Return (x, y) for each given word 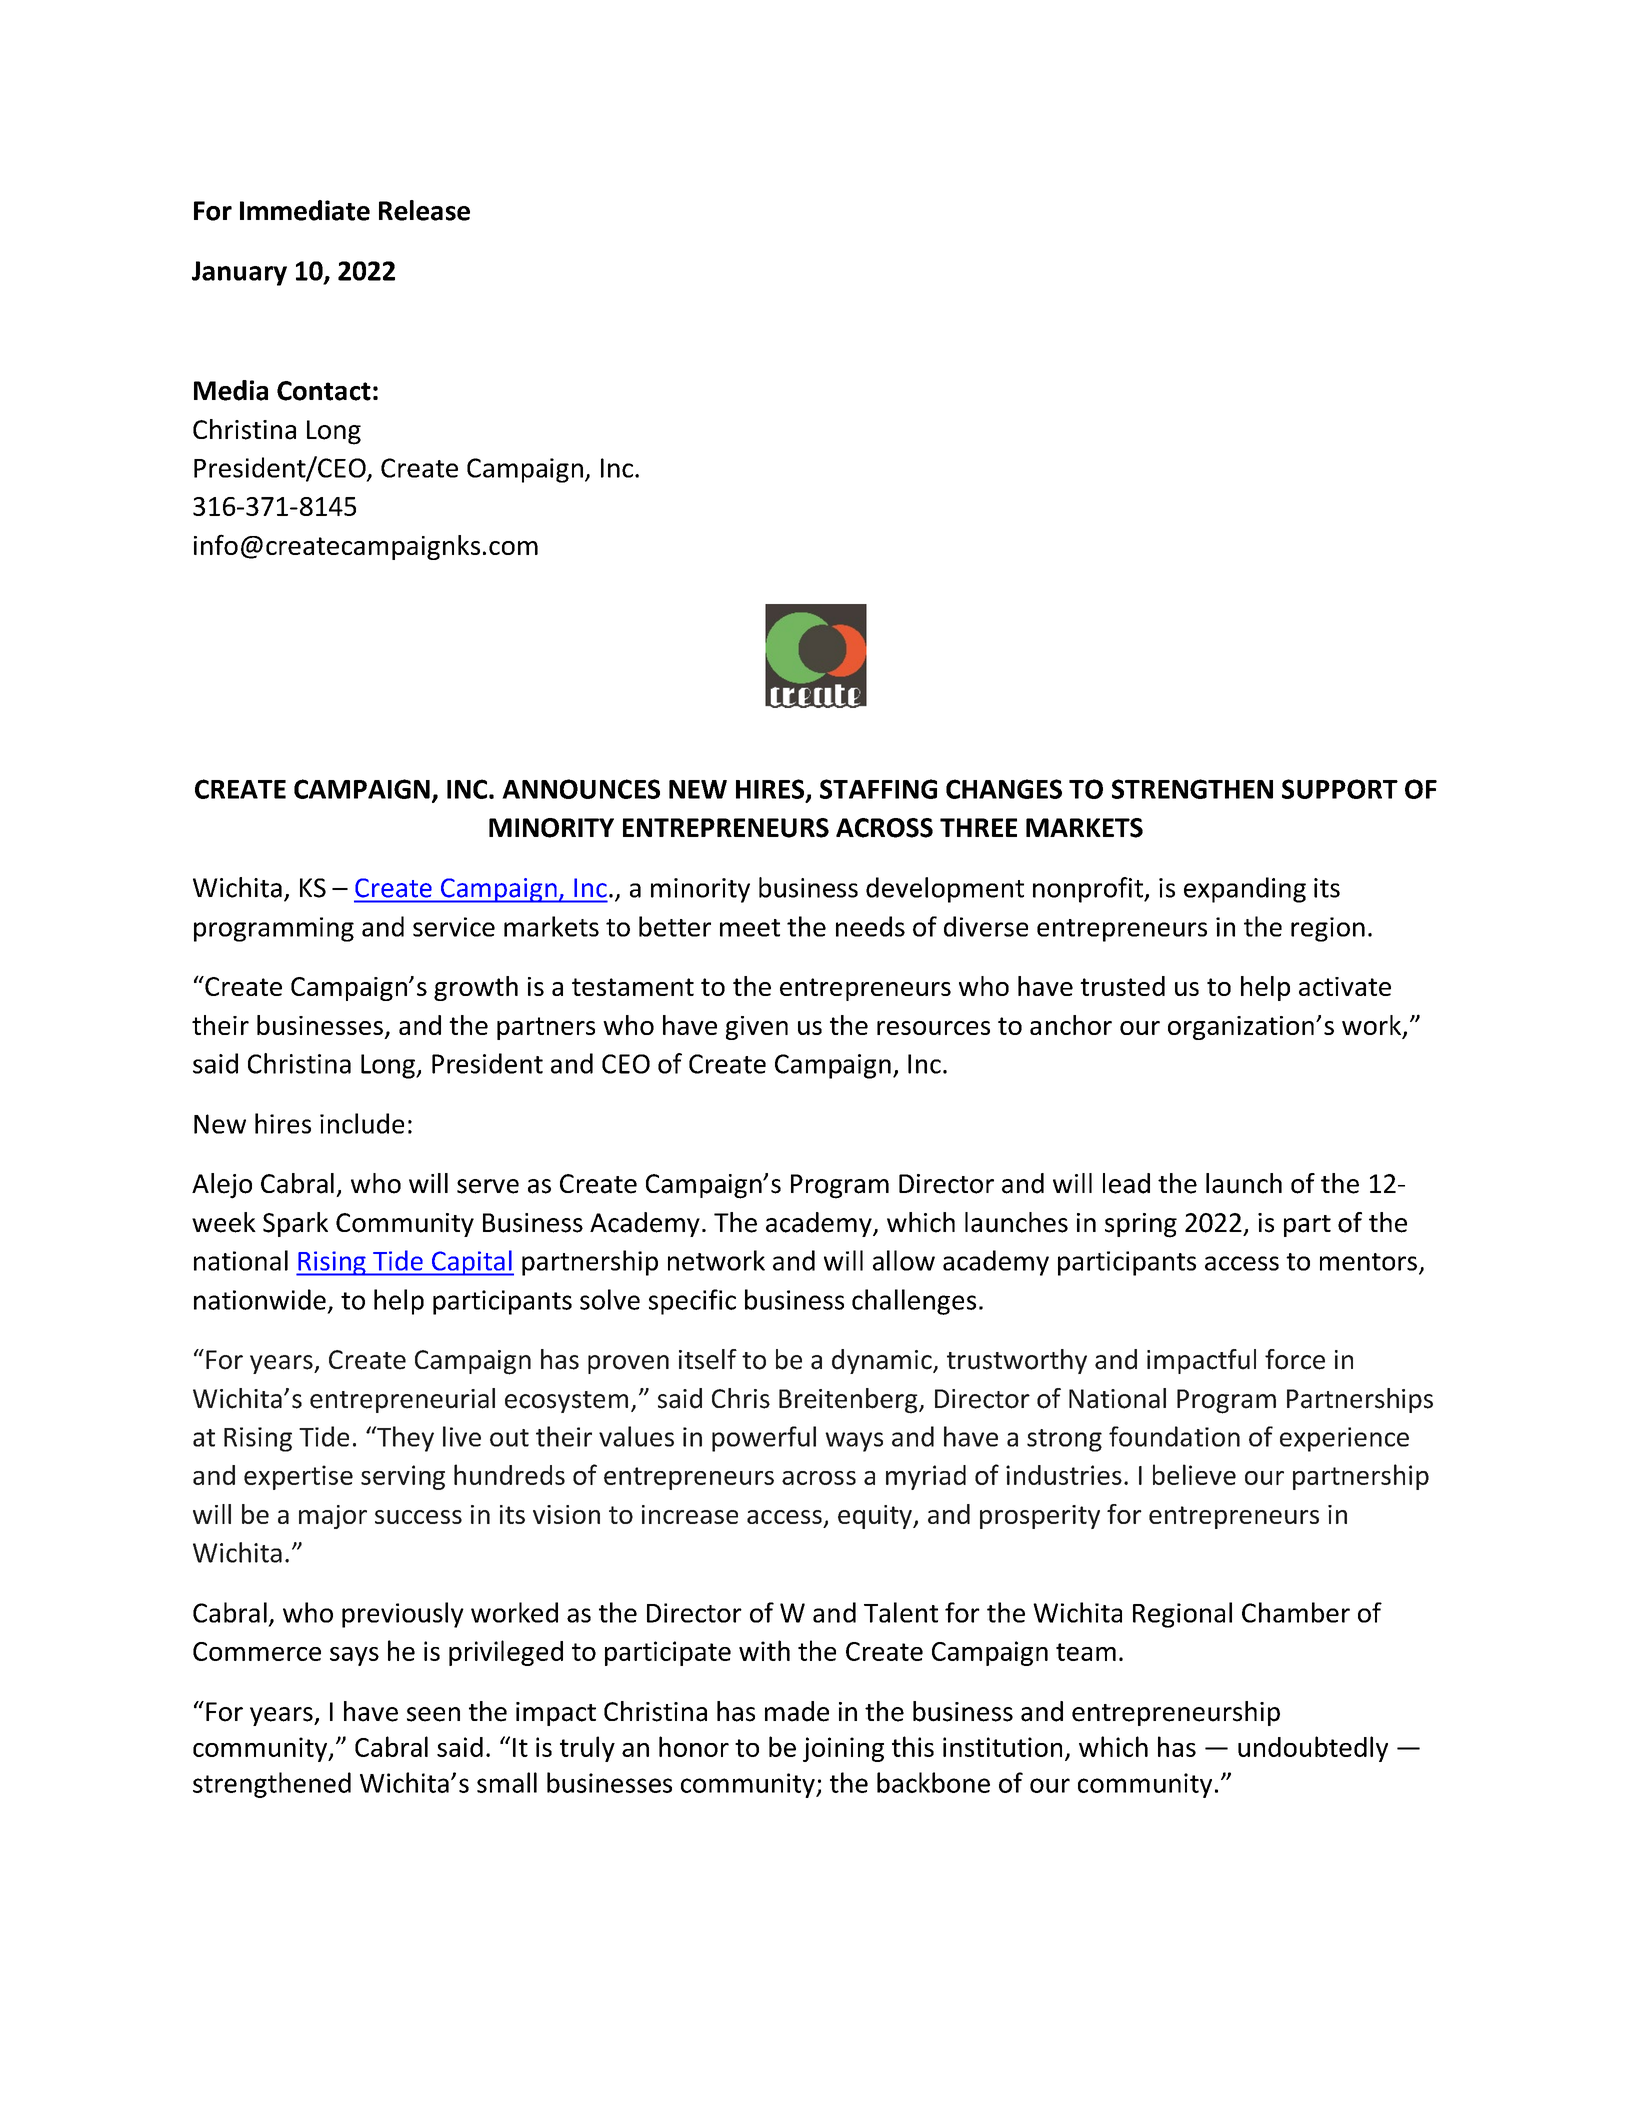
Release (424, 210)
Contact (324, 391)
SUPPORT (1340, 789)
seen (433, 1714)
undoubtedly (1313, 1749)
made (797, 1711)
